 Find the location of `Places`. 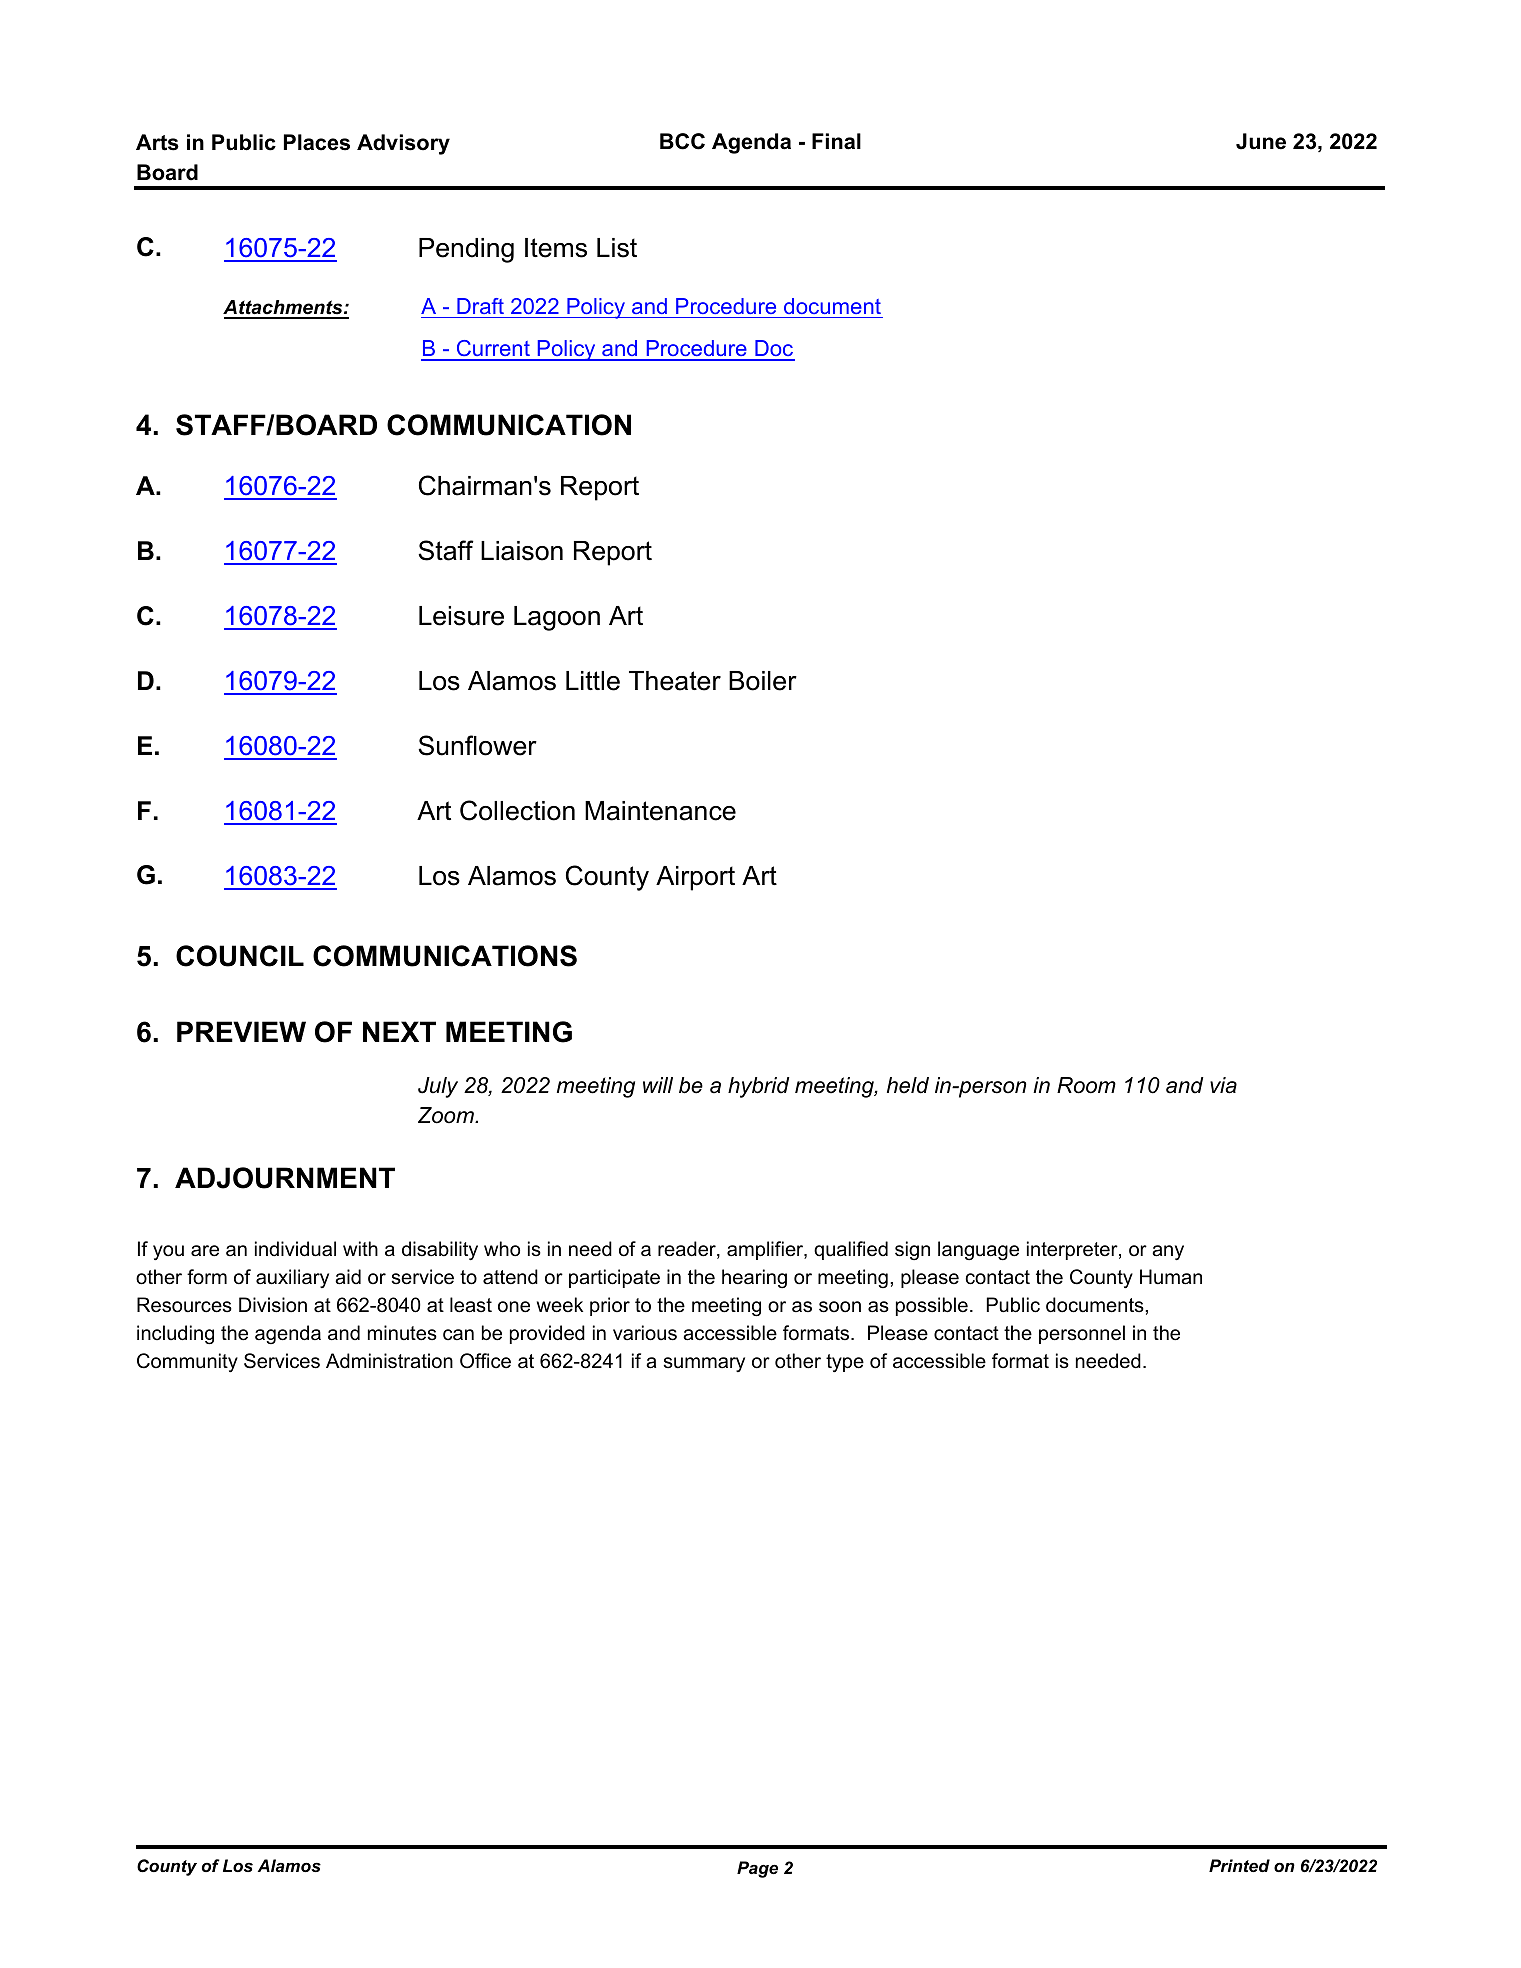

Places is located at coordinates (317, 142).
